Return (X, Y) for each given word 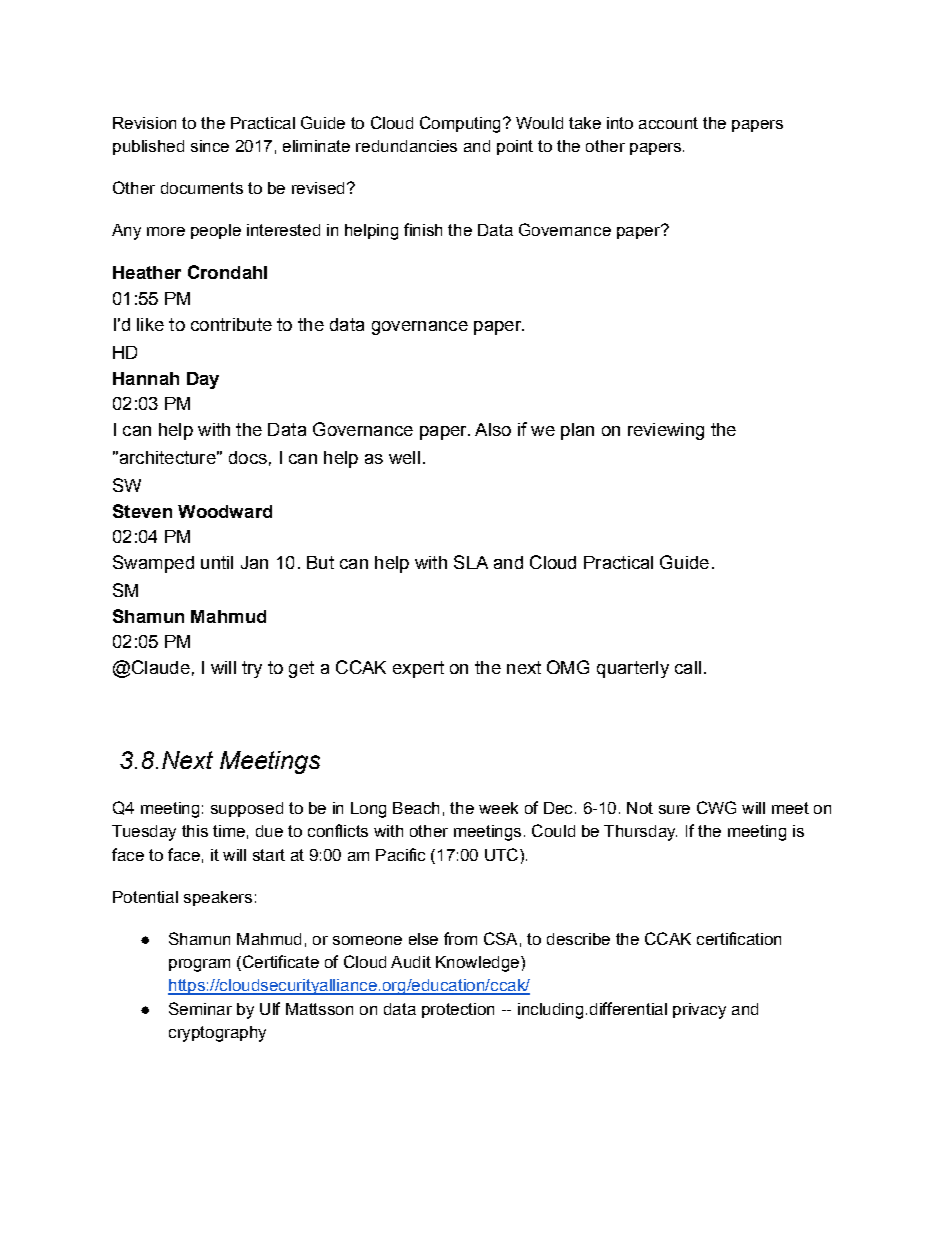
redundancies (406, 146)
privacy (699, 1011)
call (688, 667)
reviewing (666, 431)
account (668, 123)
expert (418, 669)
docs (248, 457)
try (252, 669)
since (210, 146)
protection (458, 1010)
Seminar (200, 1008)
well (404, 457)
